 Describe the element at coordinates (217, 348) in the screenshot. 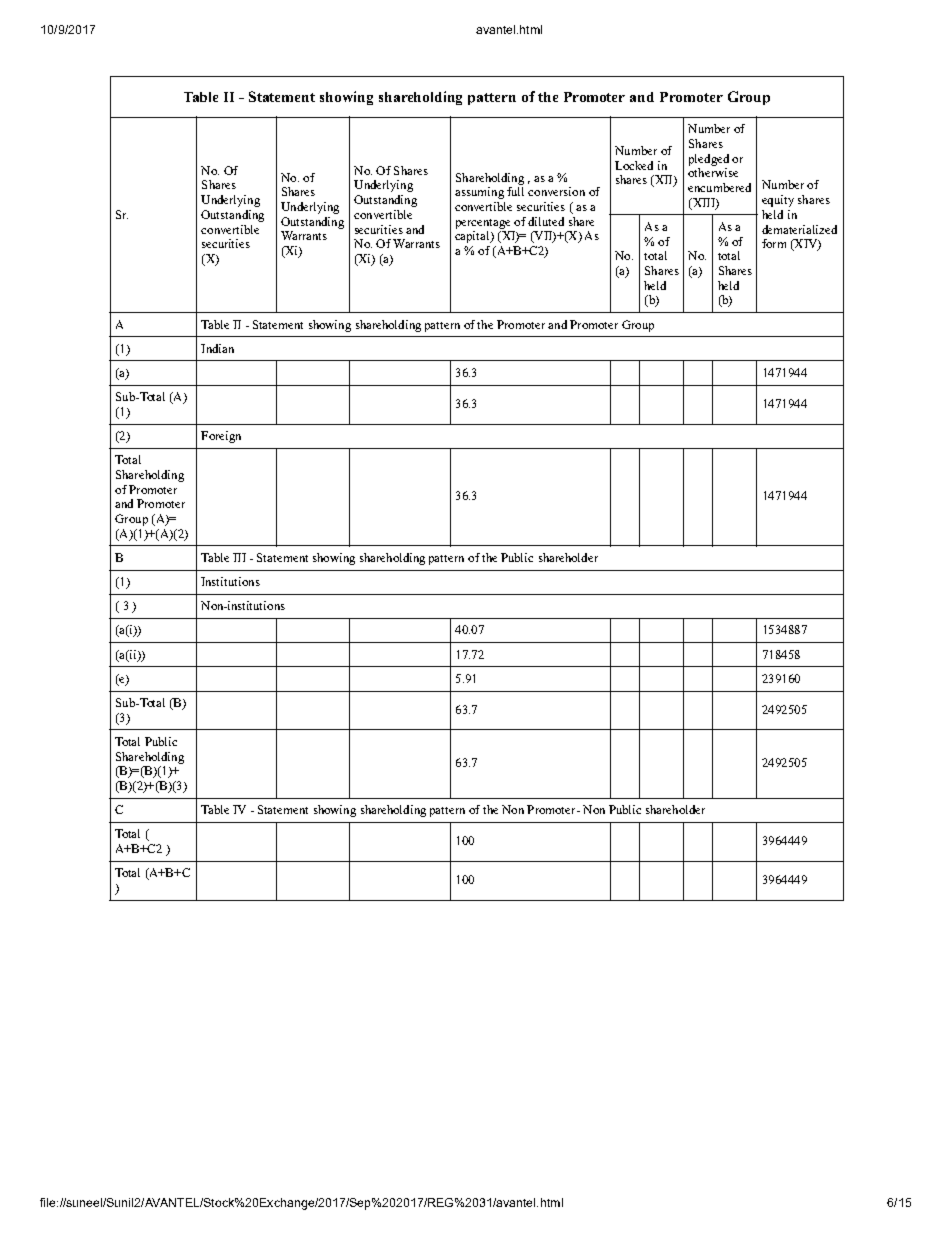

I see `Indian` at that location.
